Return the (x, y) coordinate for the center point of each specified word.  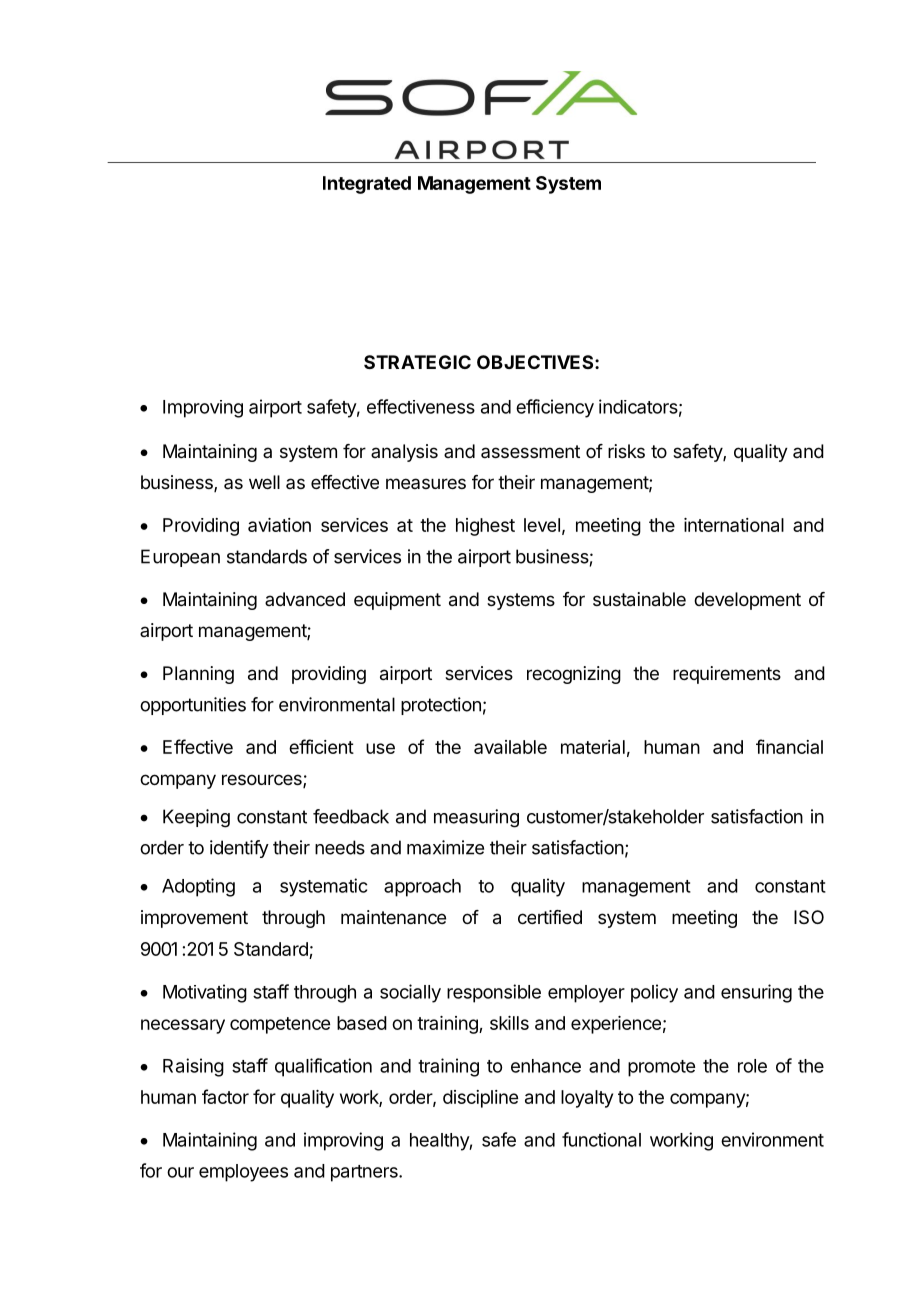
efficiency (555, 408)
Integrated (367, 185)
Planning (198, 675)
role (752, 1066)
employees (243, 1173)
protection (441, 706)
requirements (727, 675)
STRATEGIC (417, 362)
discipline (480, 1099)
